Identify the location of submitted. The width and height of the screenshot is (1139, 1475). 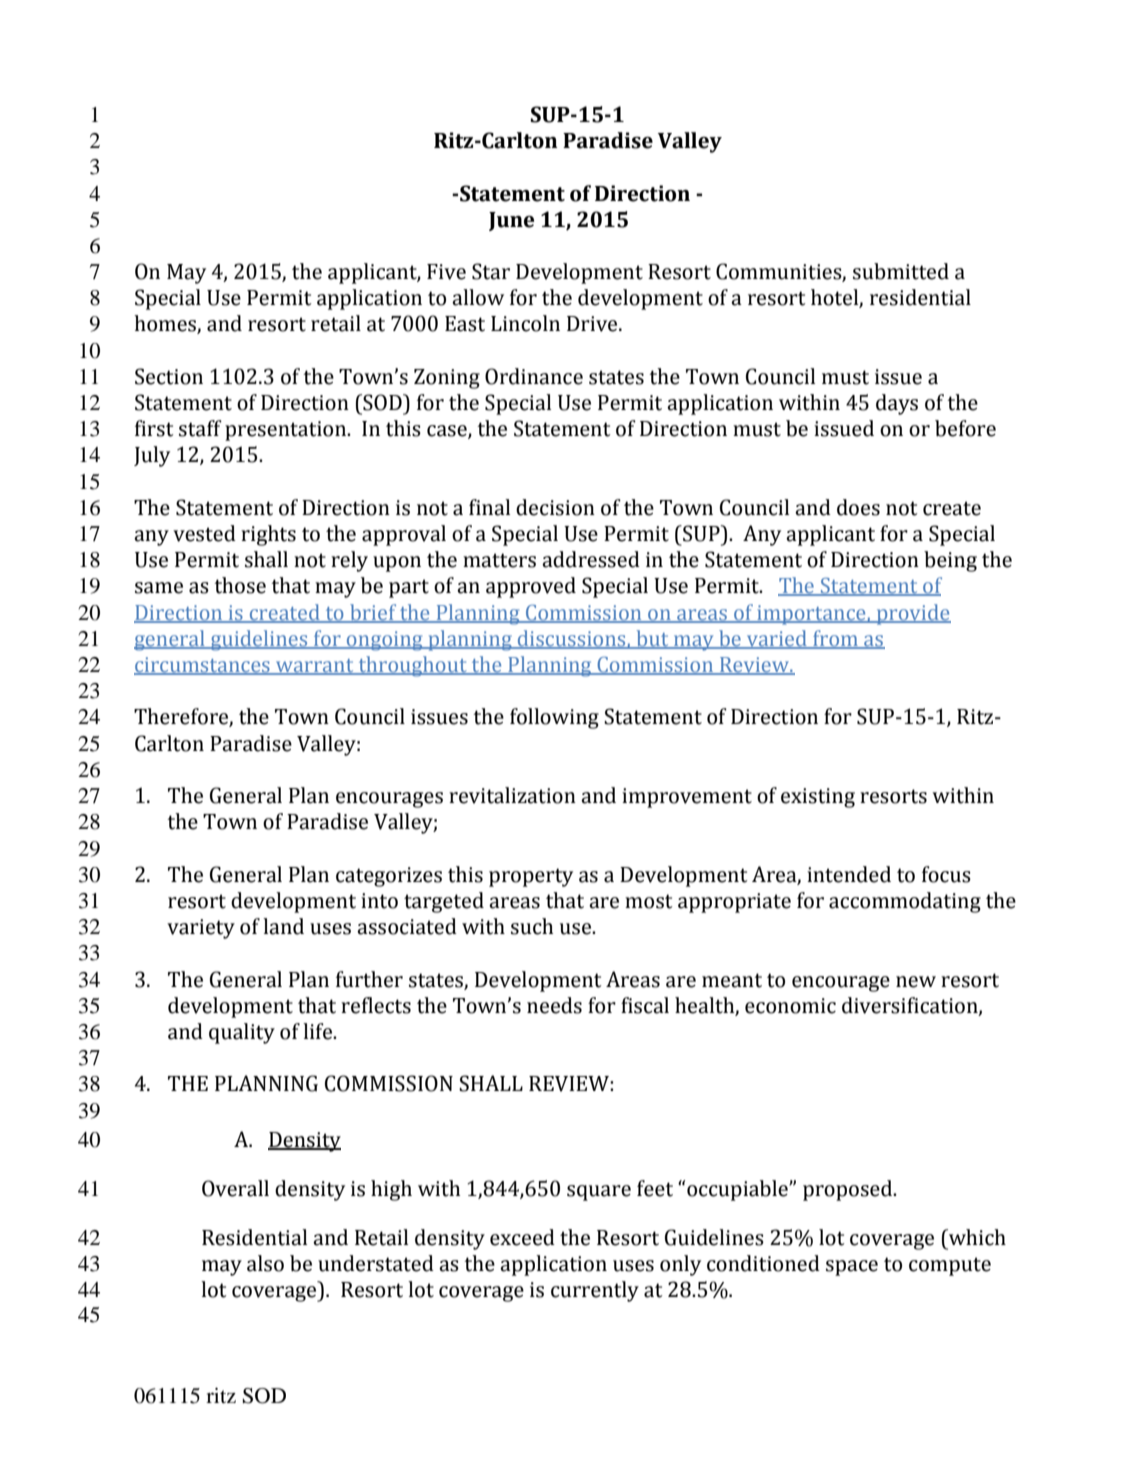
(901, 271).
